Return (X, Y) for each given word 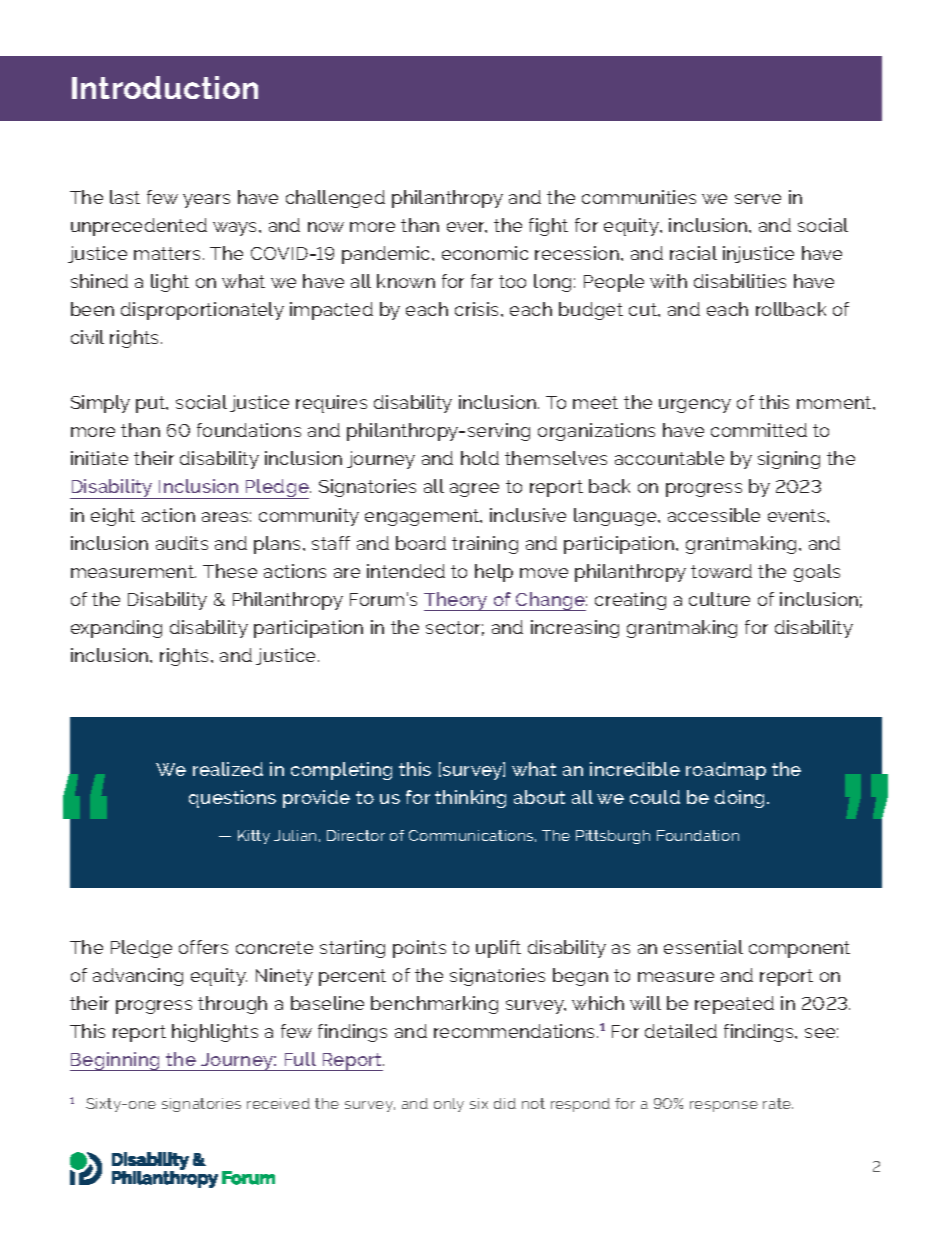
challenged (335, 199)
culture (719, 599)
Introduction (165, 87)
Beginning (116, 1061)
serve (758, 199)
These (230, 571)
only (449, 1105)
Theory (457, 601)
